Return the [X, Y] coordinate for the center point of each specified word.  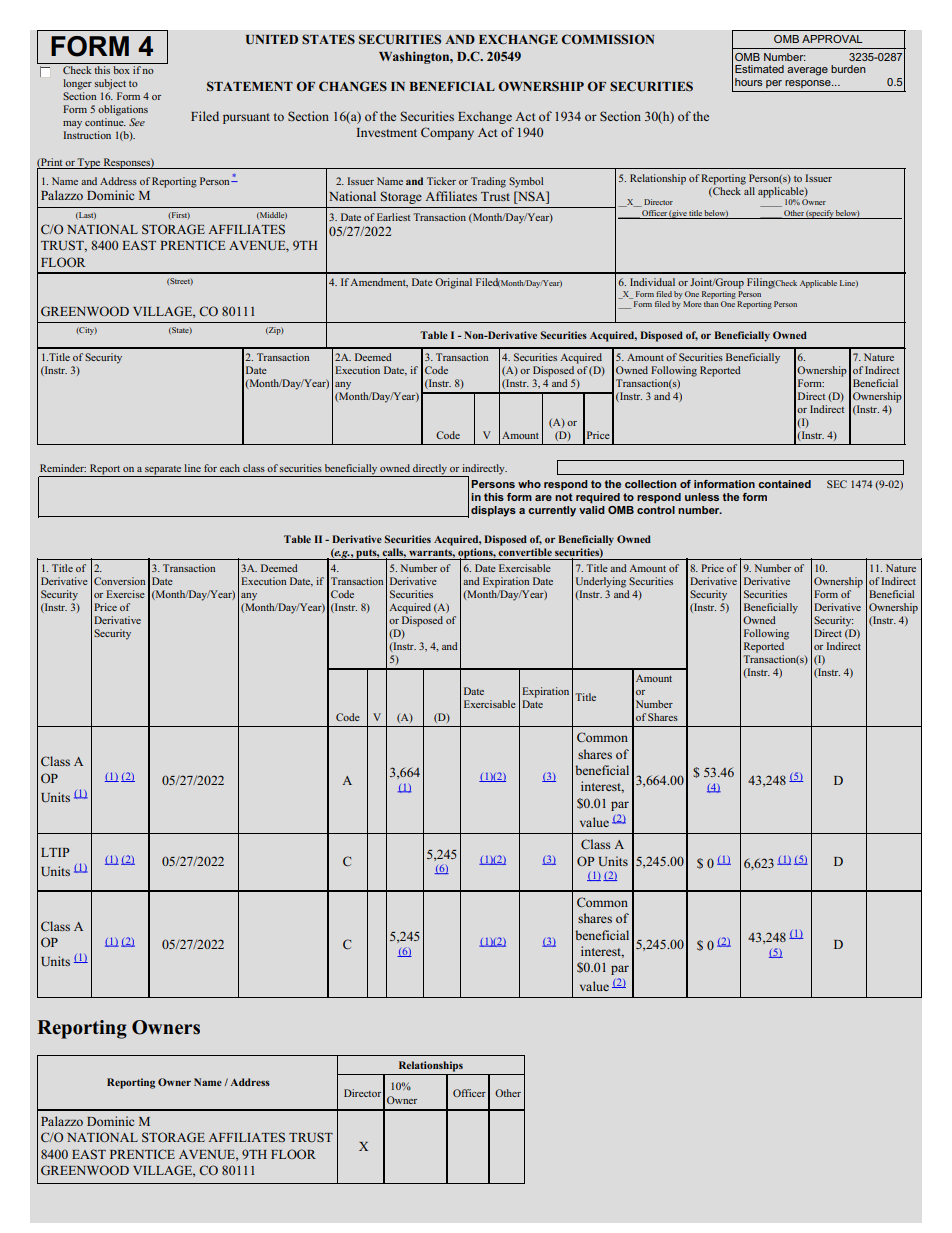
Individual [652, 282]
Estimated [759, 69]
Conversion [119, 581]
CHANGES [353, 86]
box [121, 70]
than [711, 302]
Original [453, 283]
